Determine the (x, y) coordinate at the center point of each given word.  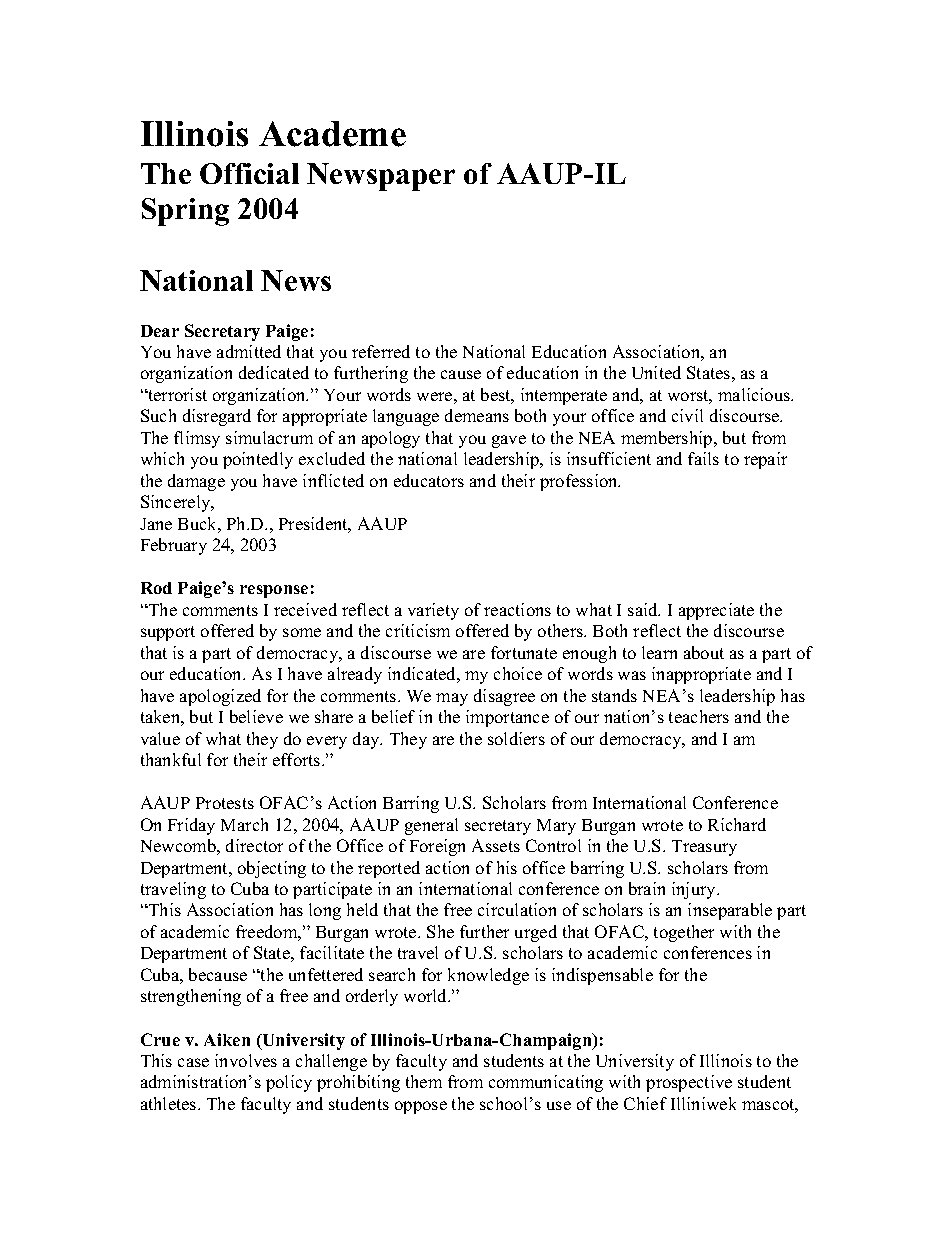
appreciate (716, 611)
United (656, 372)
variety (433, 611)
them (424, 1081)
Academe (332, 134)
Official (249, 173)
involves (246, 1060)
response (274, 591)
